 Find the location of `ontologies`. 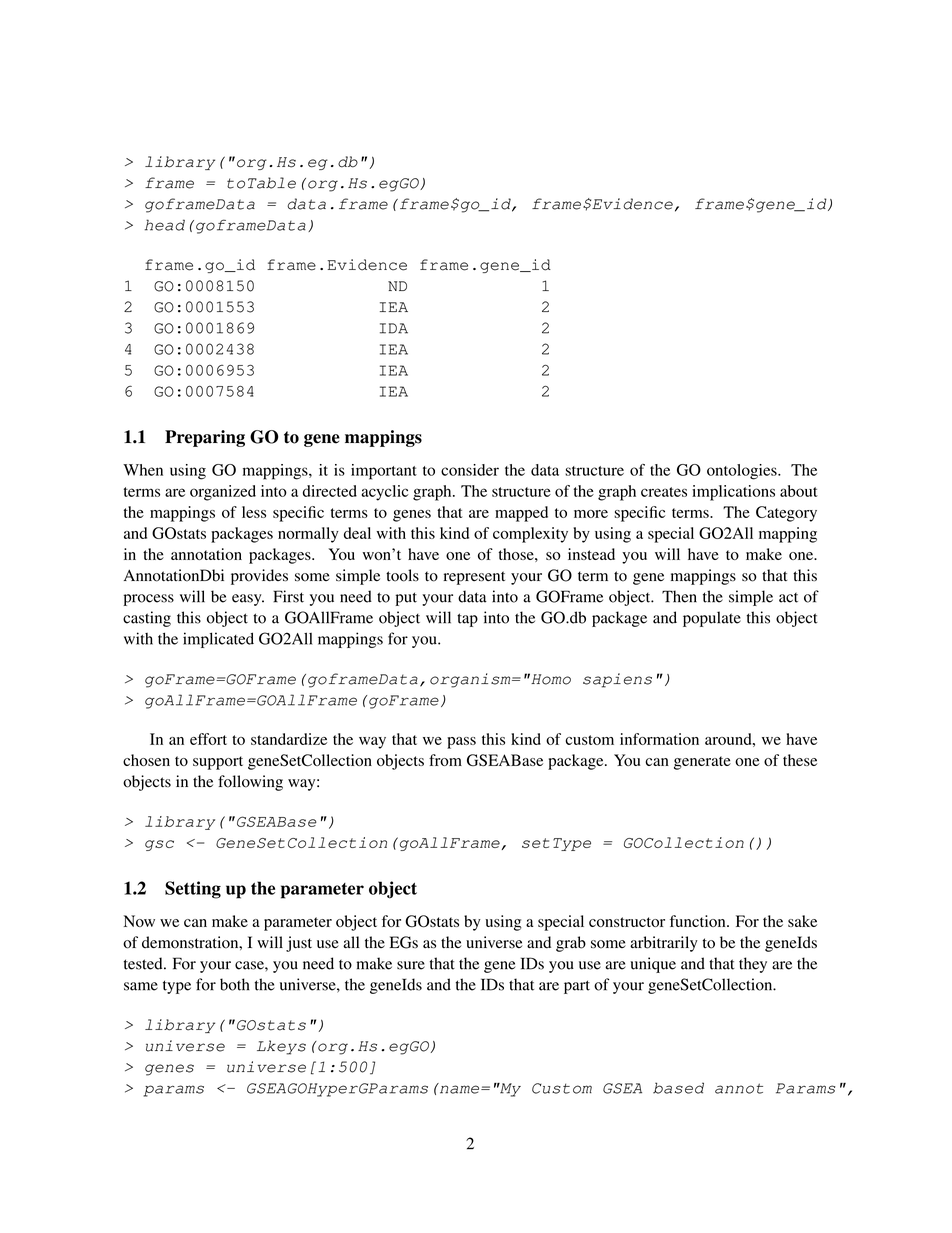

ontologies is located at coordinates (743, 472).
